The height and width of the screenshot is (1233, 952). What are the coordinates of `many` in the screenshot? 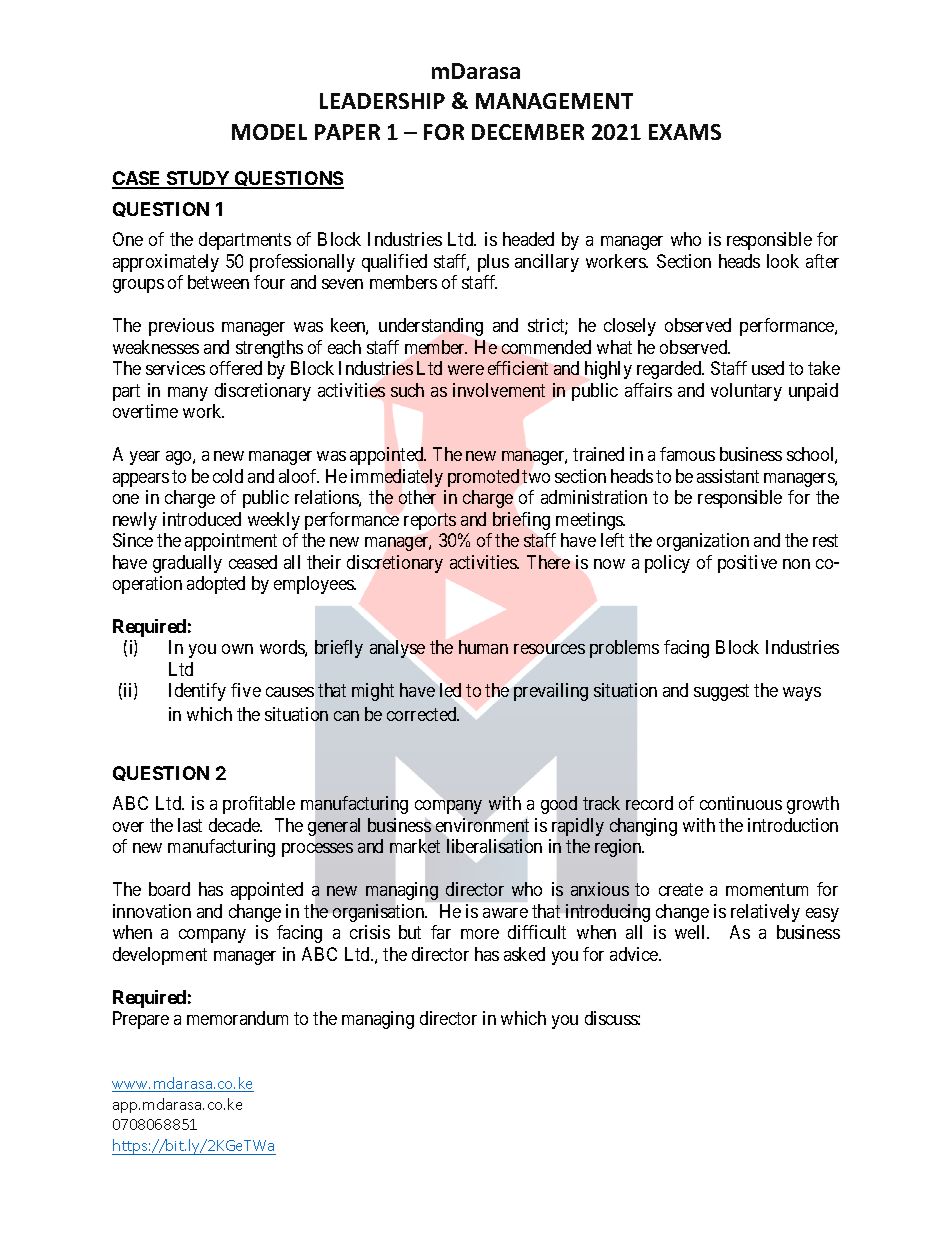 It's located at (188, 394).
